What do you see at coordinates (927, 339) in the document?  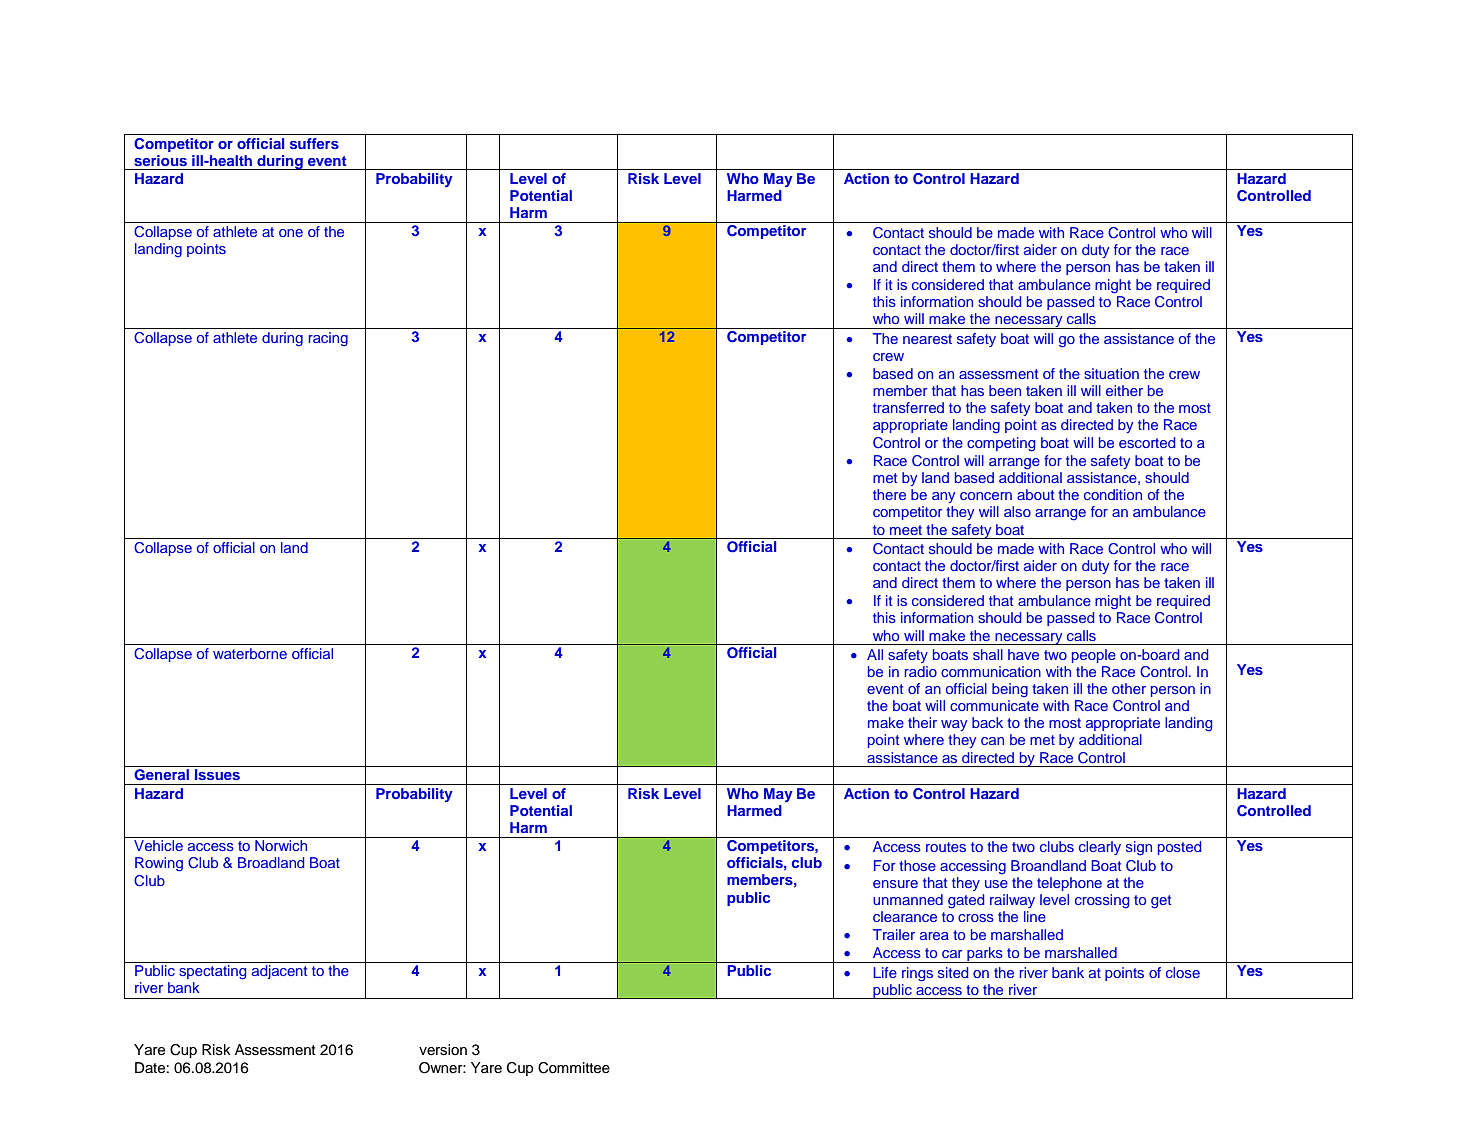 I see `nearest` at bounding box center [927, 339].
